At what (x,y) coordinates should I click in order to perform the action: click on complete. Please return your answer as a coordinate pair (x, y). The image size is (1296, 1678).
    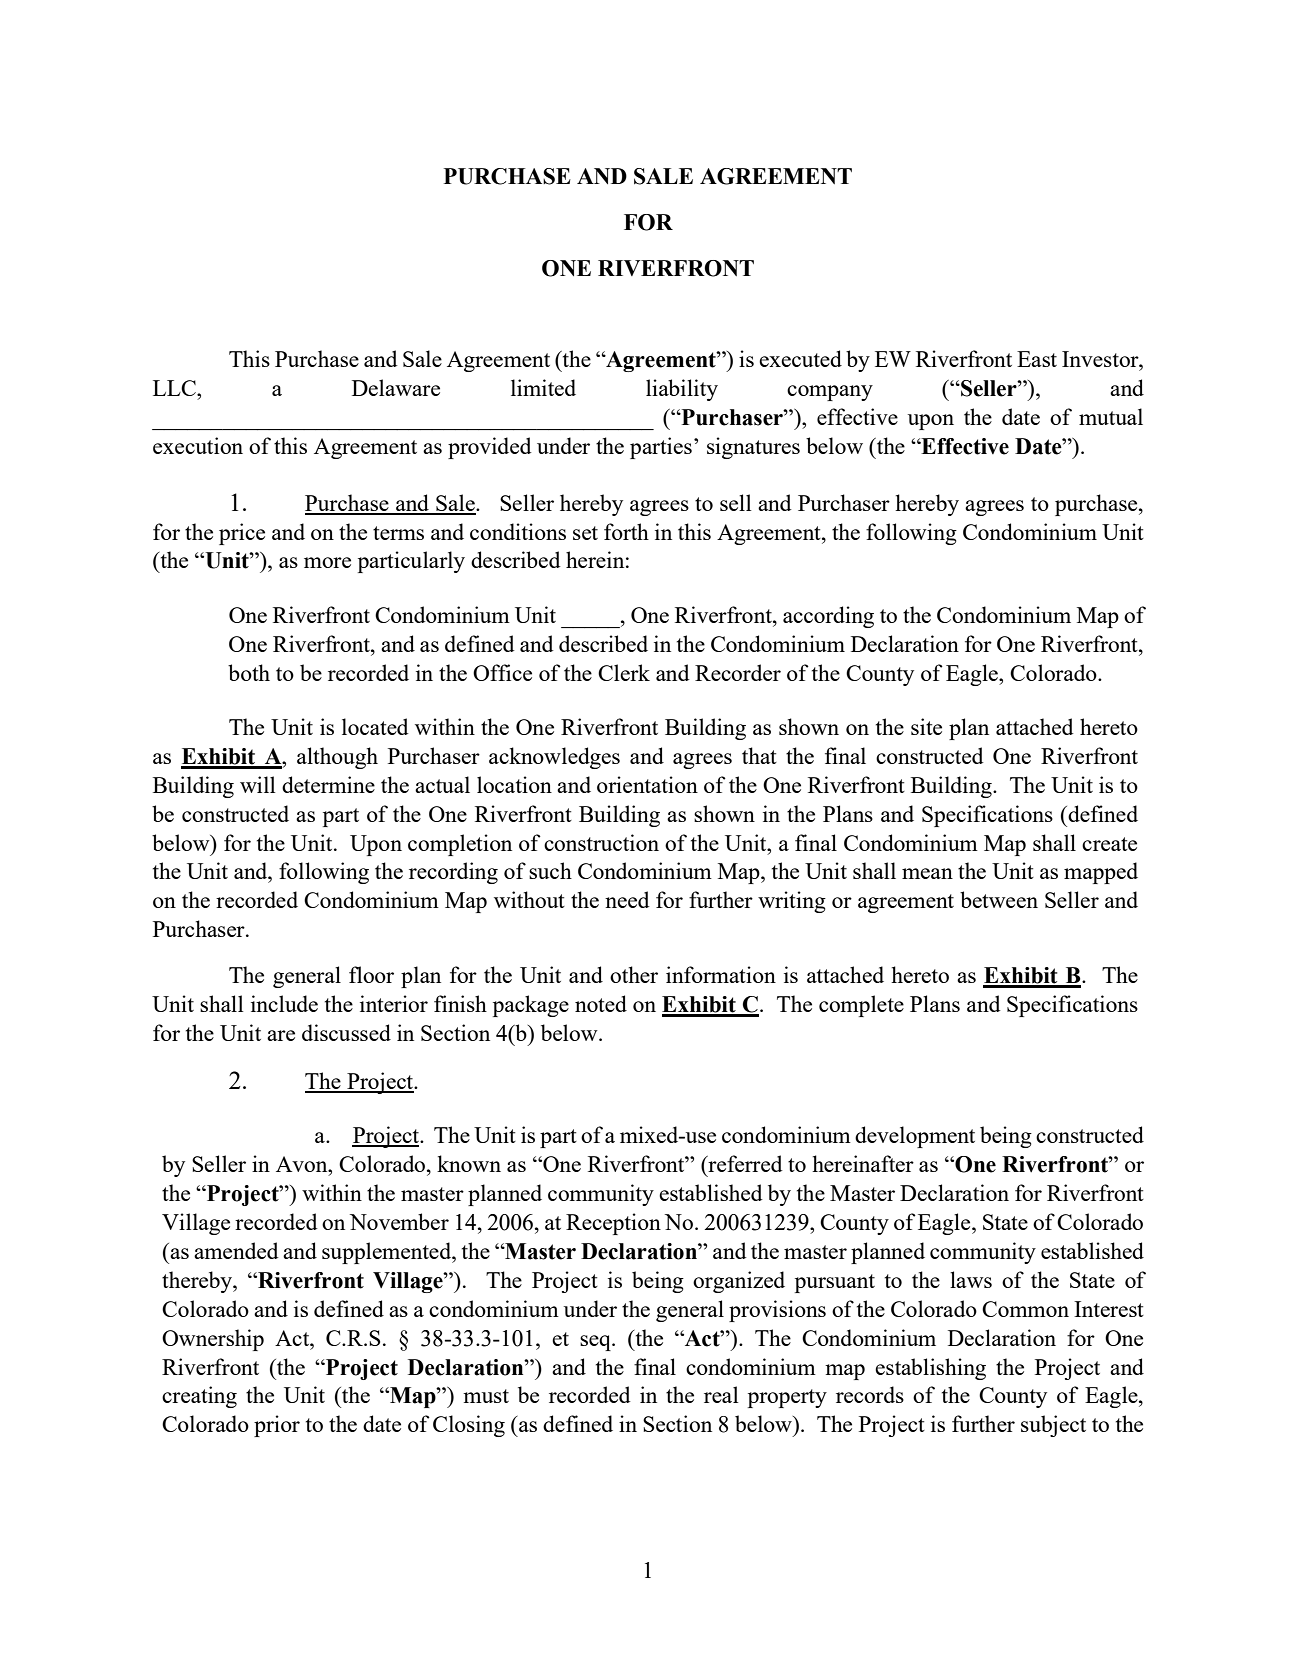
    Looking at the image, I should click on (861, 1006).
